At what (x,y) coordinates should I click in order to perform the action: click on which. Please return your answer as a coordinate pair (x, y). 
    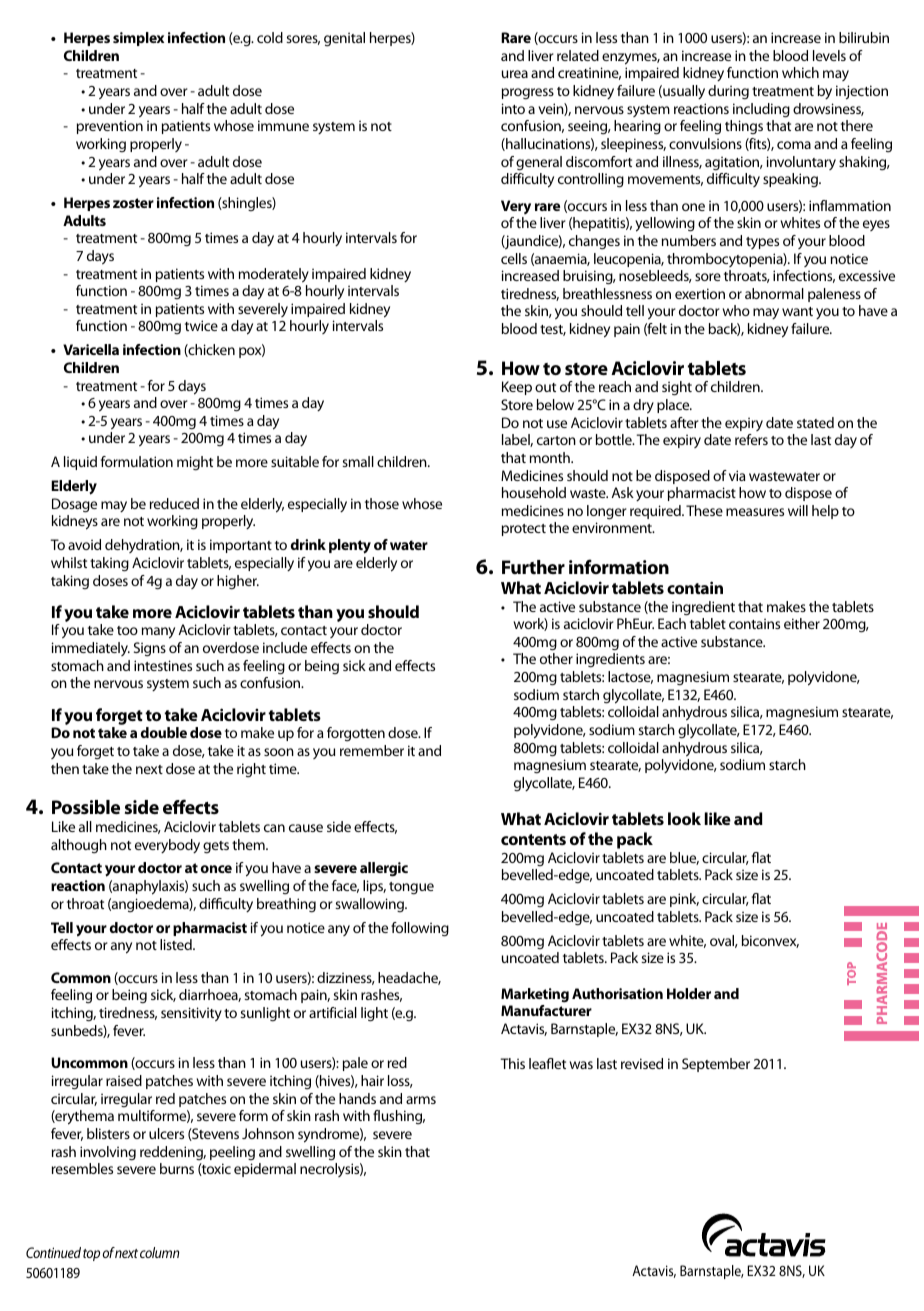
    Looking at the image, I should click on (800, 72).
